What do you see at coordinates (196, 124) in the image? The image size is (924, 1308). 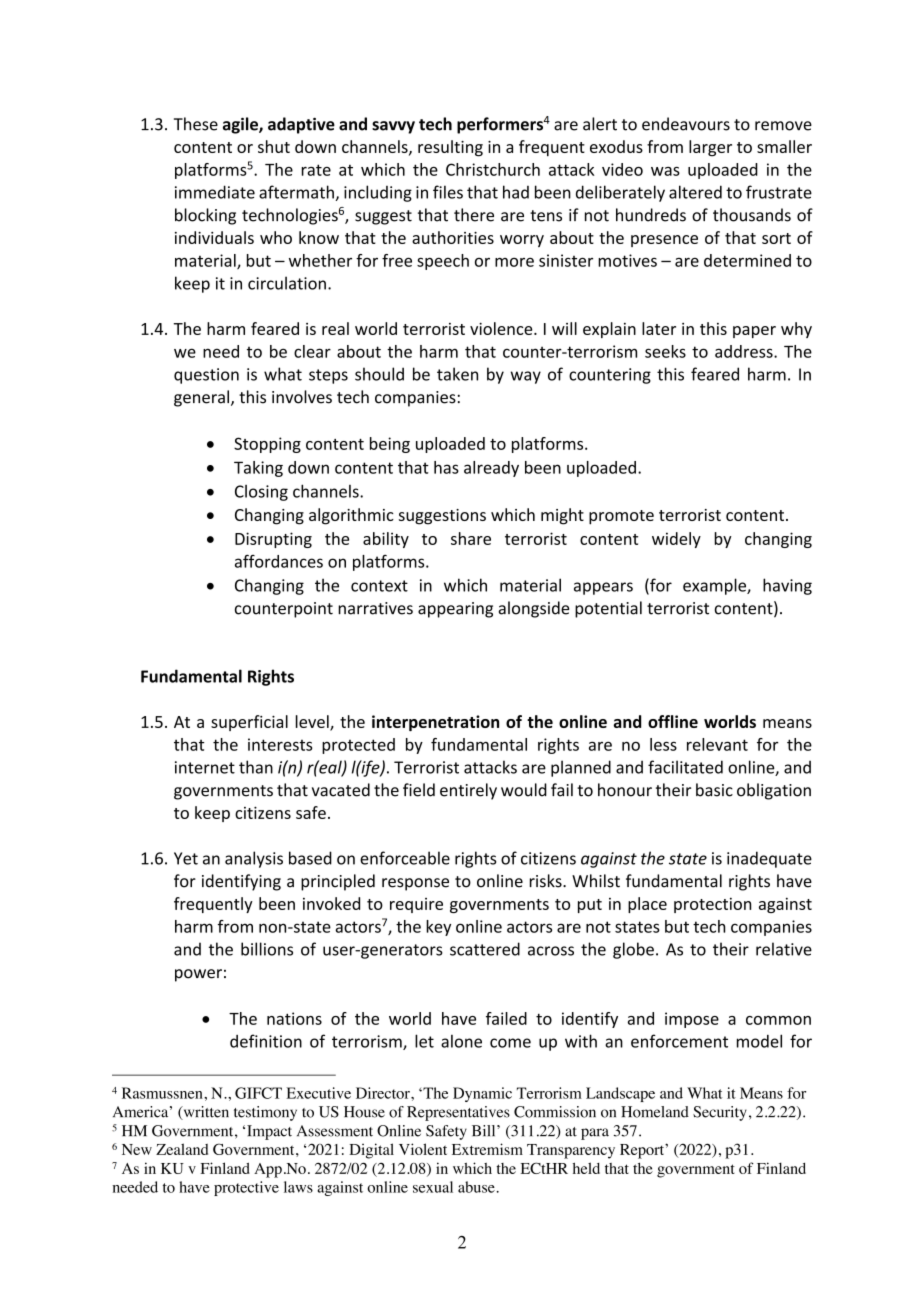 I see `These` at bounding box center [196, 124].
